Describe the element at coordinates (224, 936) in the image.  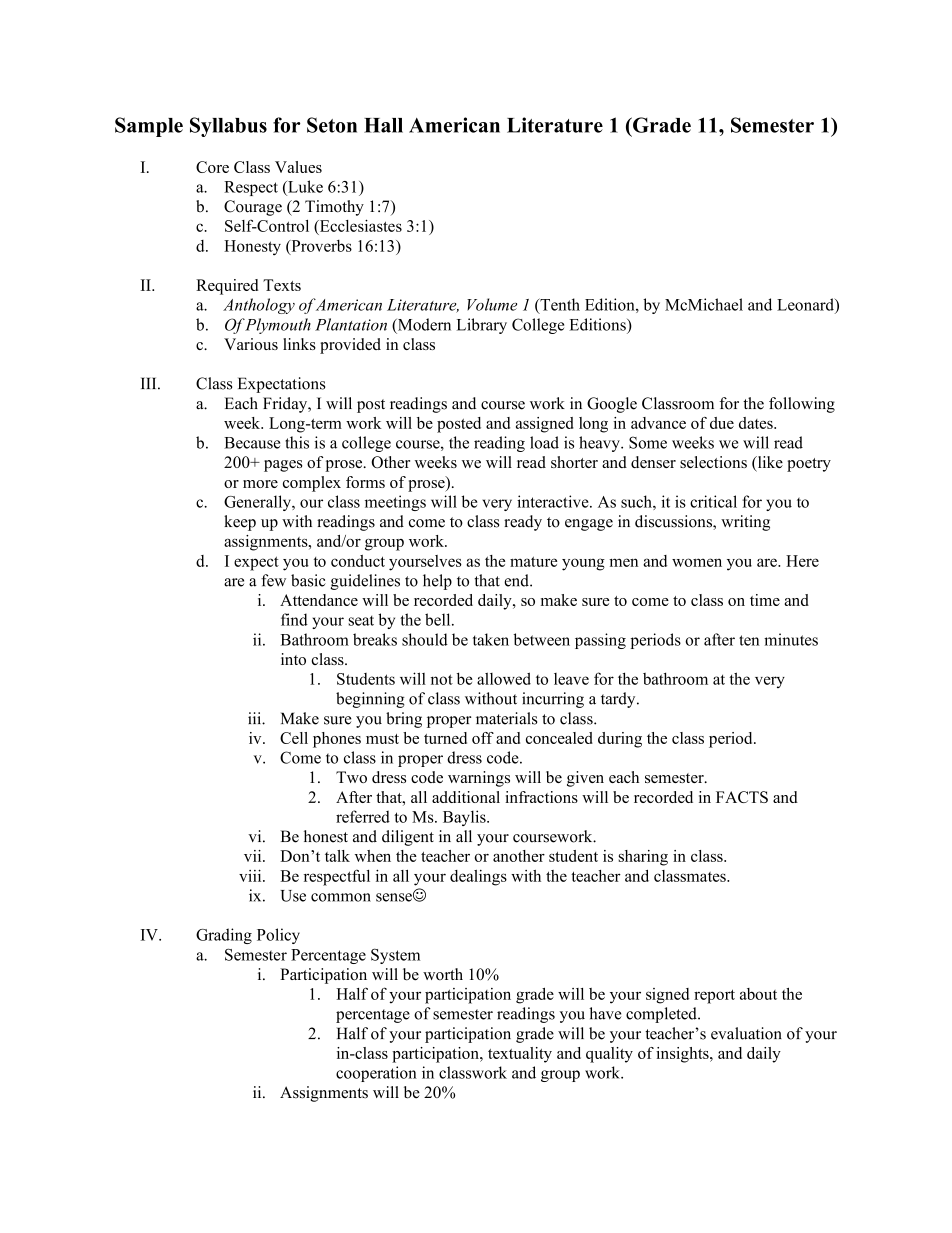
I see `Grading` at that location.
